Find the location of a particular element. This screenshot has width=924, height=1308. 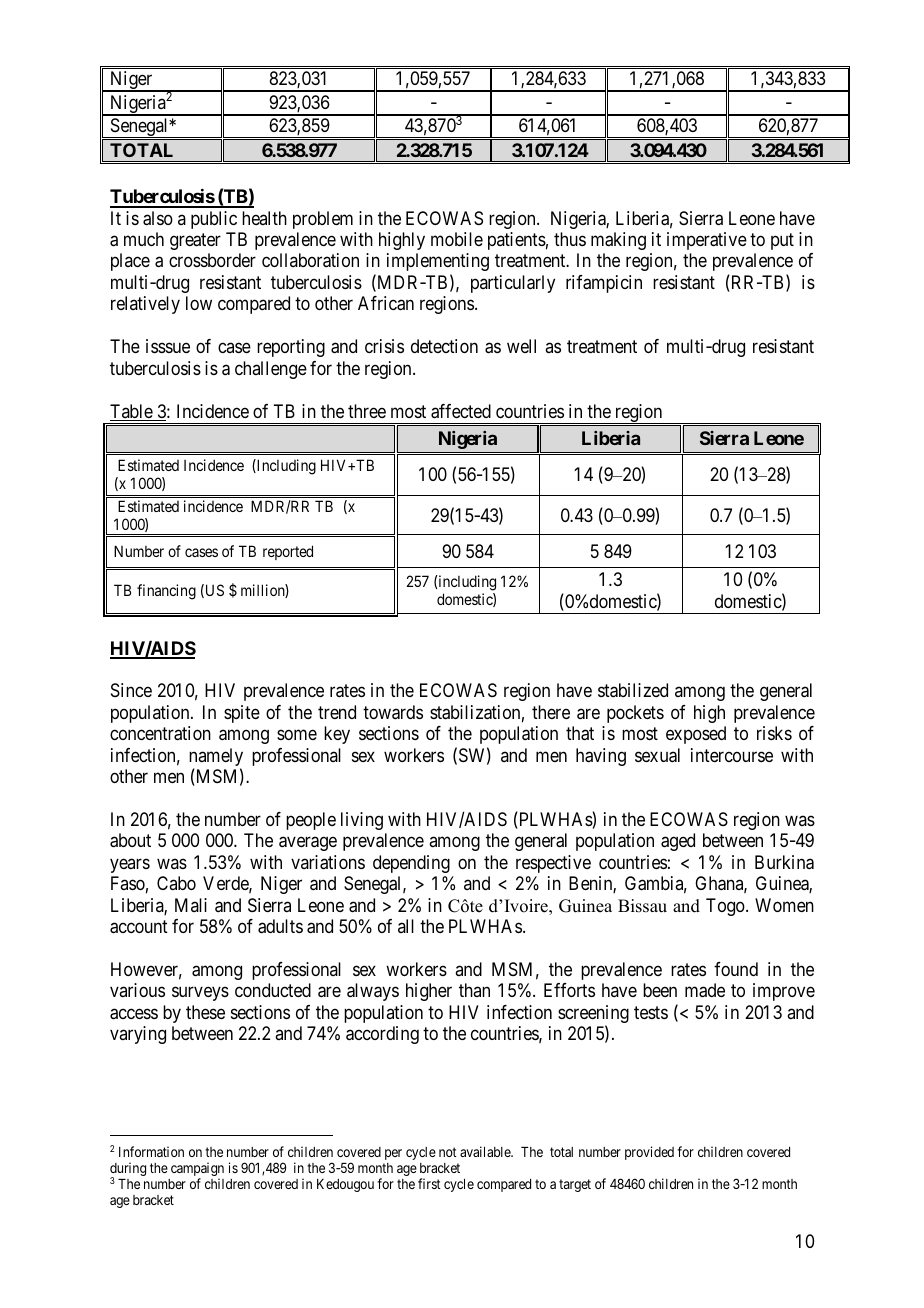

spite is located at coordinates (242, 714).
